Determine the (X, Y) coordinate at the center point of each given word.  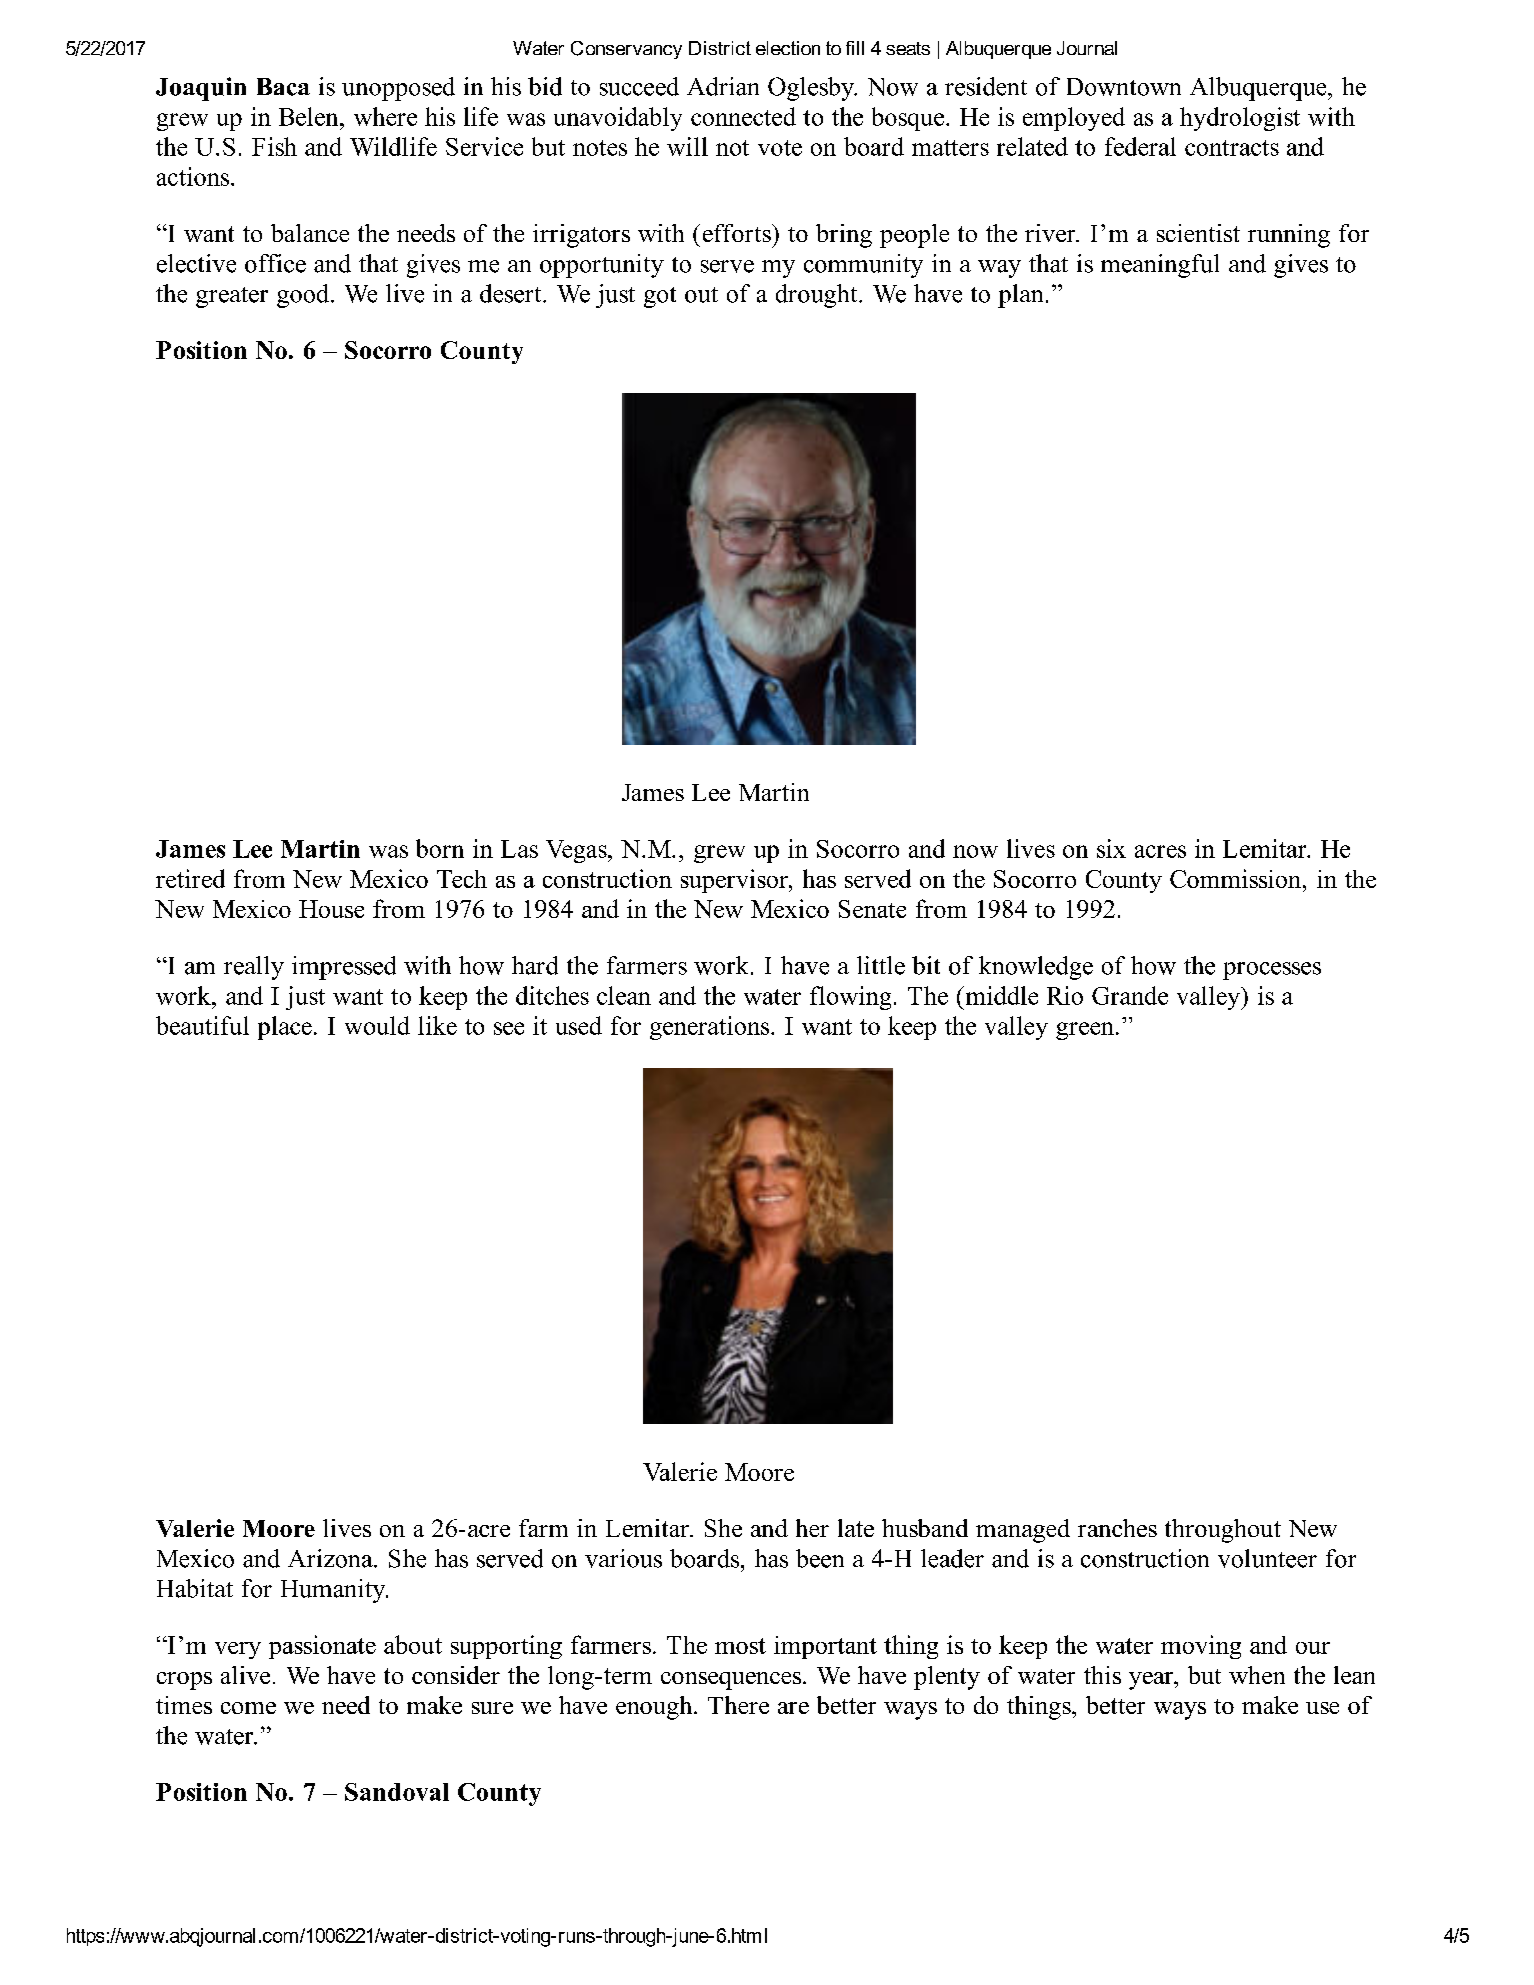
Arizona (331, 1558)
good (304, 296)
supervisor (735, 881)
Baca (283, 87)
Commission (1237, 878)
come (248, 1708)
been (820, 1558)
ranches (1117, 1528)
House (331, 909)
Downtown (1124, 87)
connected (743, 116)
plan (1020, 296)
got (660, 297)
